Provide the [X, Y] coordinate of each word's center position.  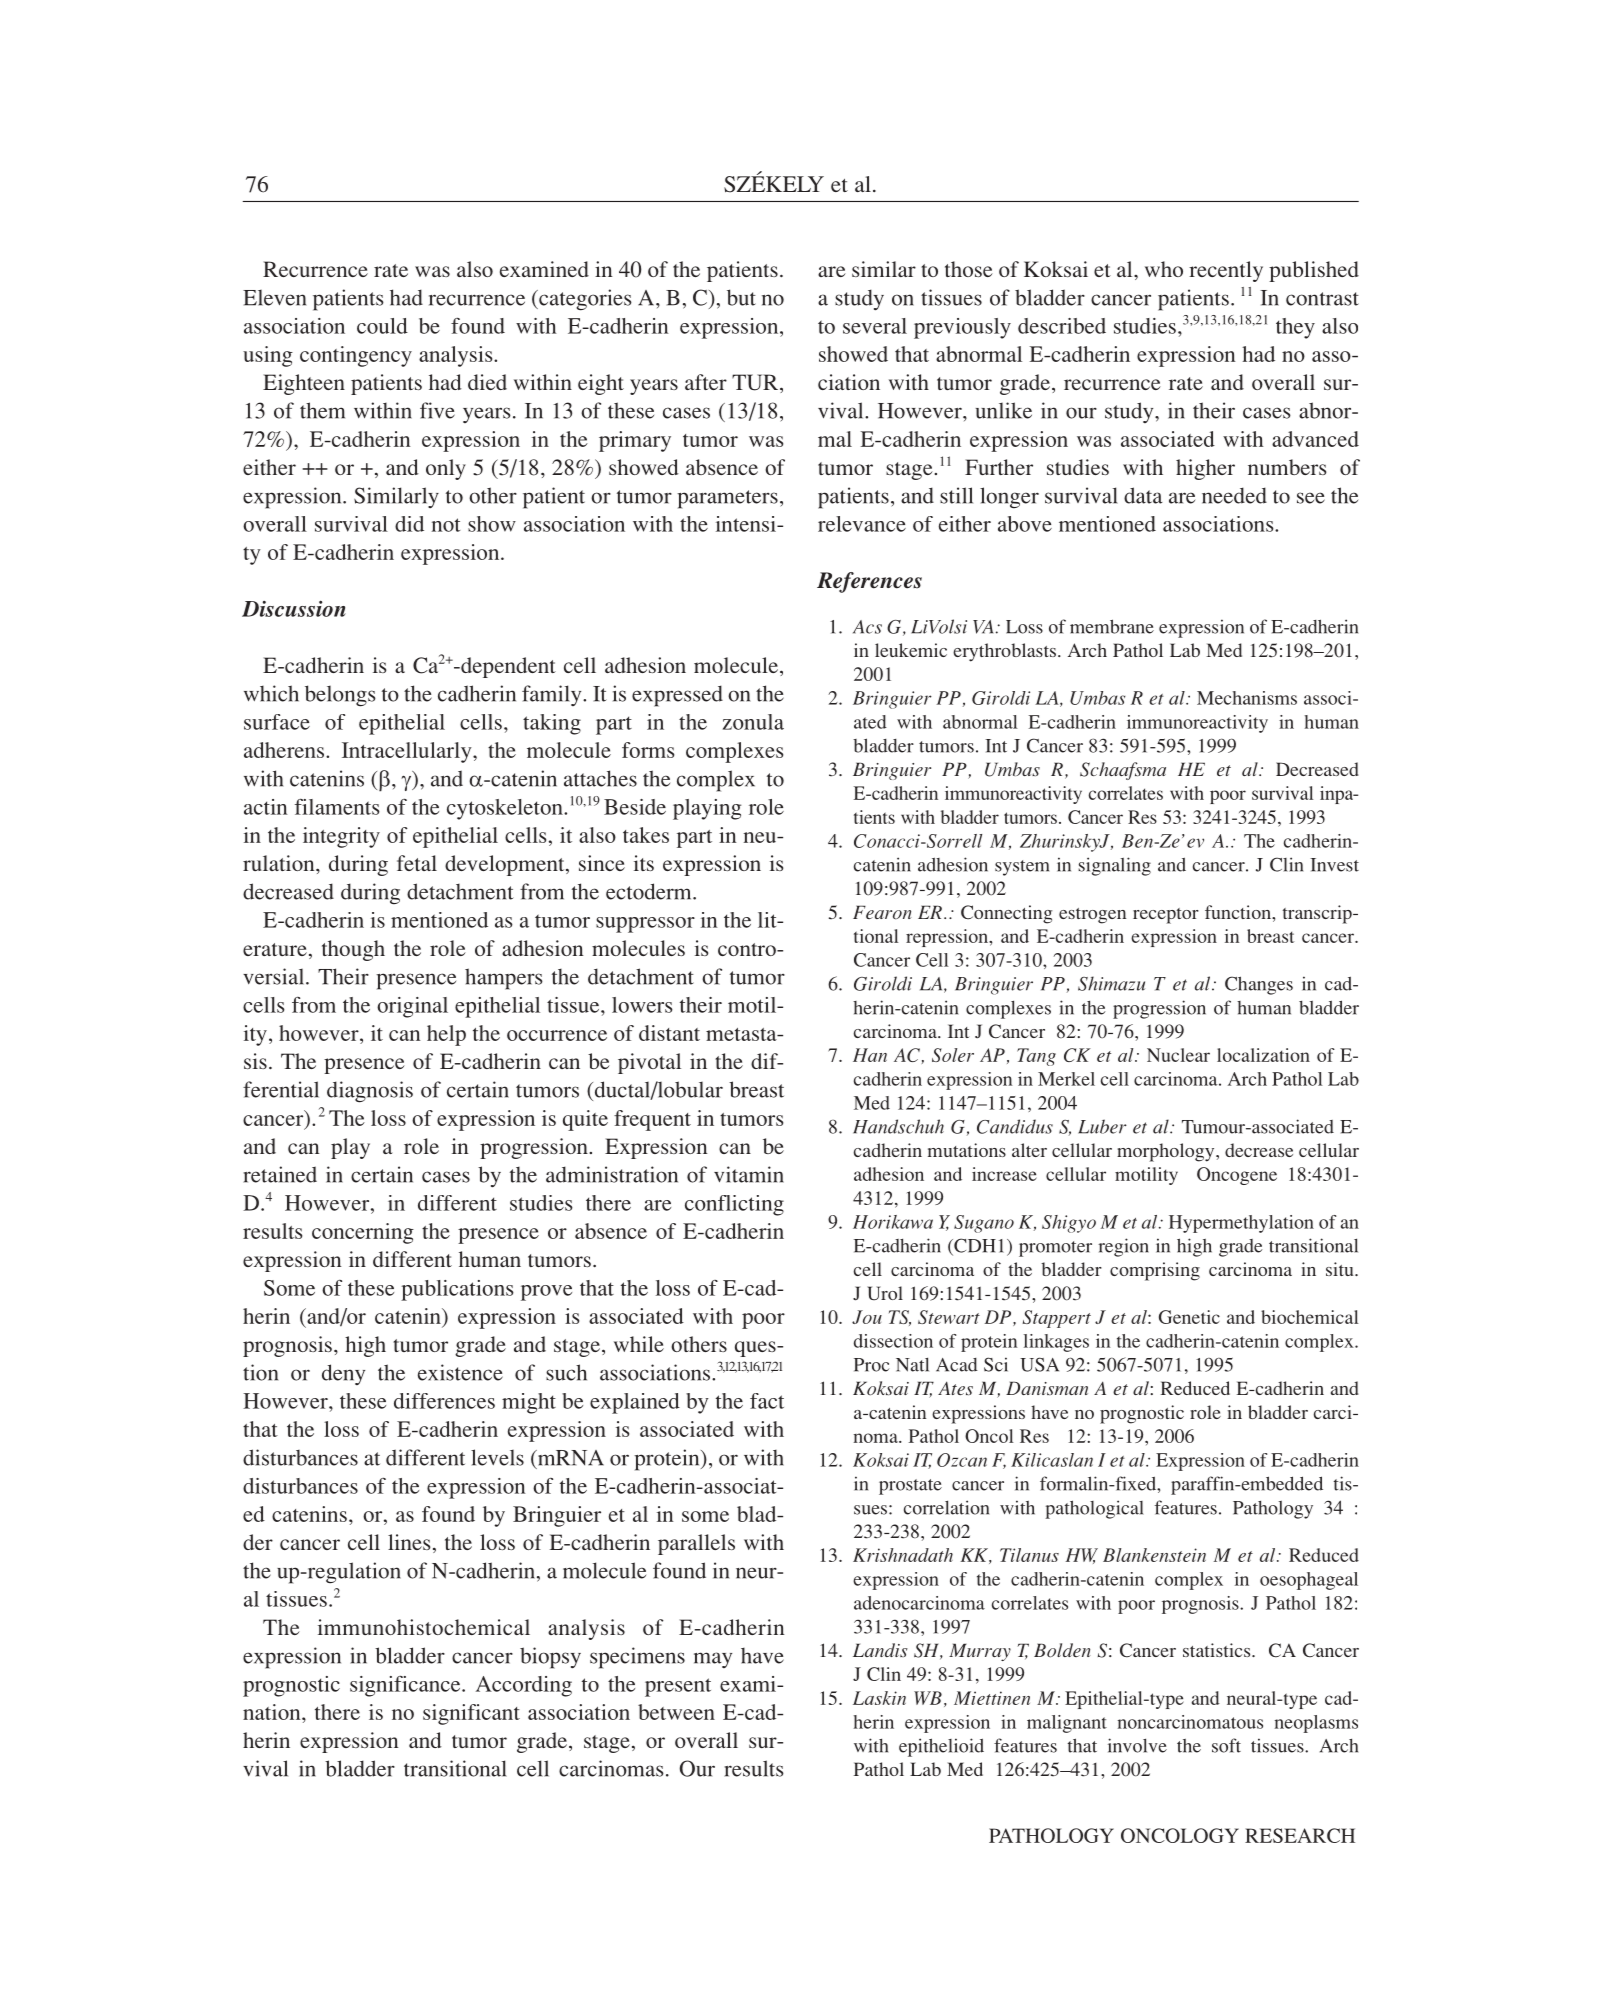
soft [1226, 1745]
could [382, 326]
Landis [880, 1650]
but [741, 297]
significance [406, 1686]
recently [1226, 271]
